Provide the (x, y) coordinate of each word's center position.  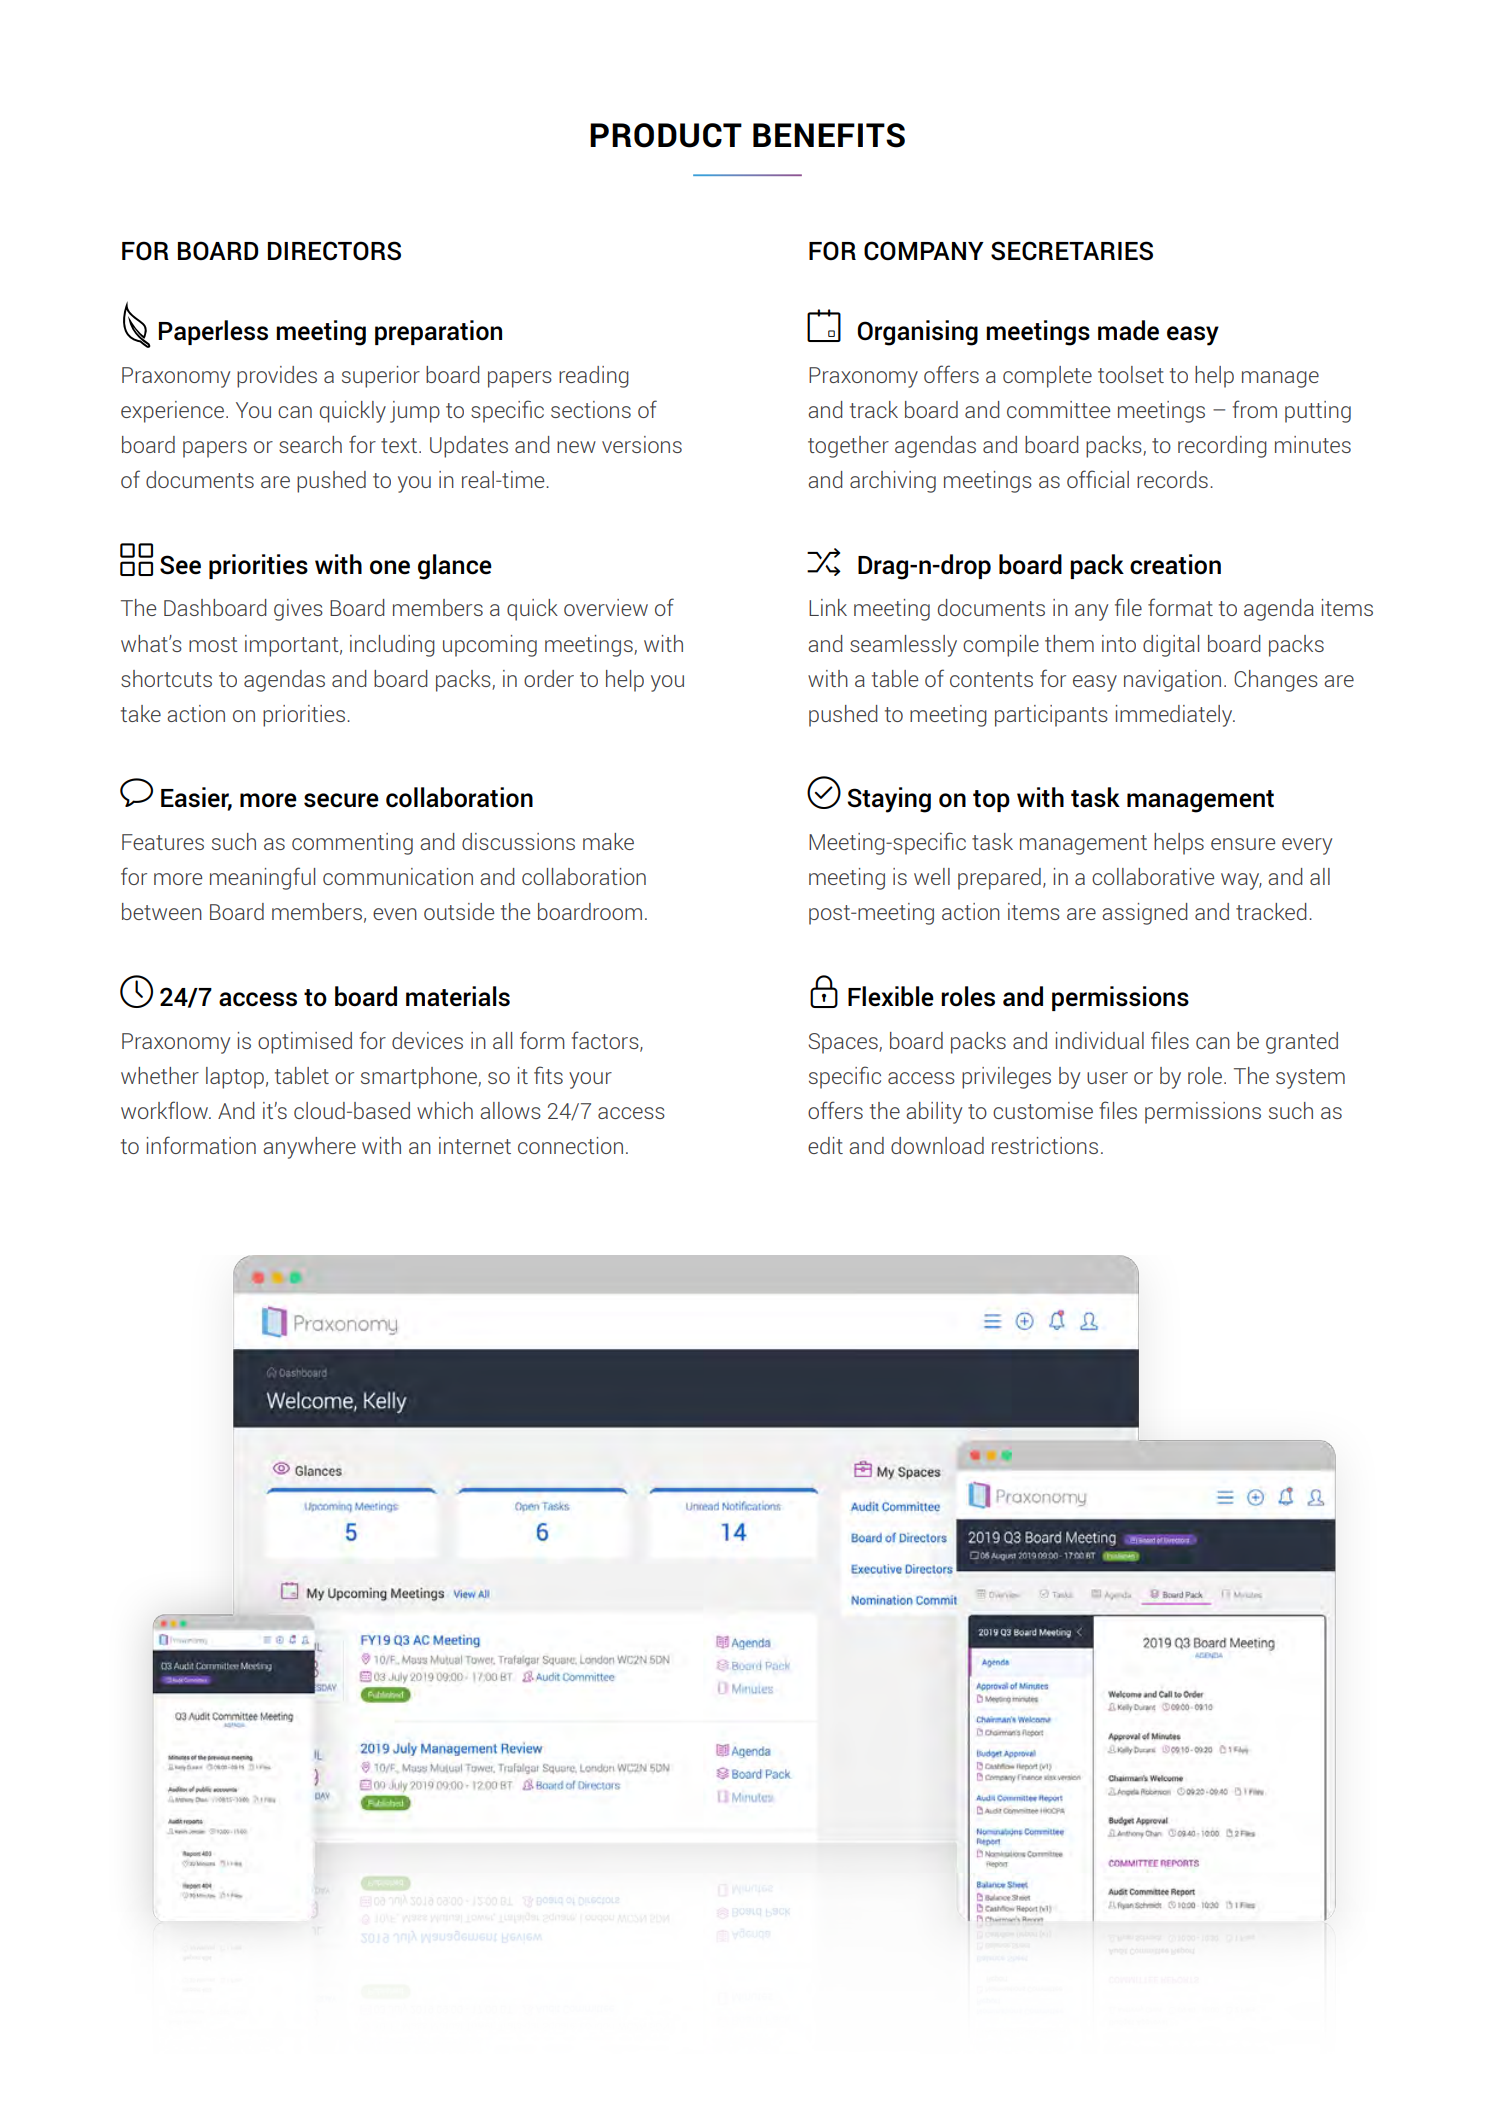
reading (594, 377)
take (141, 713)
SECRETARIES (1072, 251)
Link (828, 607)
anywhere (309, 1148)
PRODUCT (666, 135)
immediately (1175, 716)
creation (1175, 564)
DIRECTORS (334, 251)
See (180, 565)
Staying (889, 800)
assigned (1145, 914)
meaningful (262, 878)
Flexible (891, 996)
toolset (1131, 374)
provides (277, 377)
